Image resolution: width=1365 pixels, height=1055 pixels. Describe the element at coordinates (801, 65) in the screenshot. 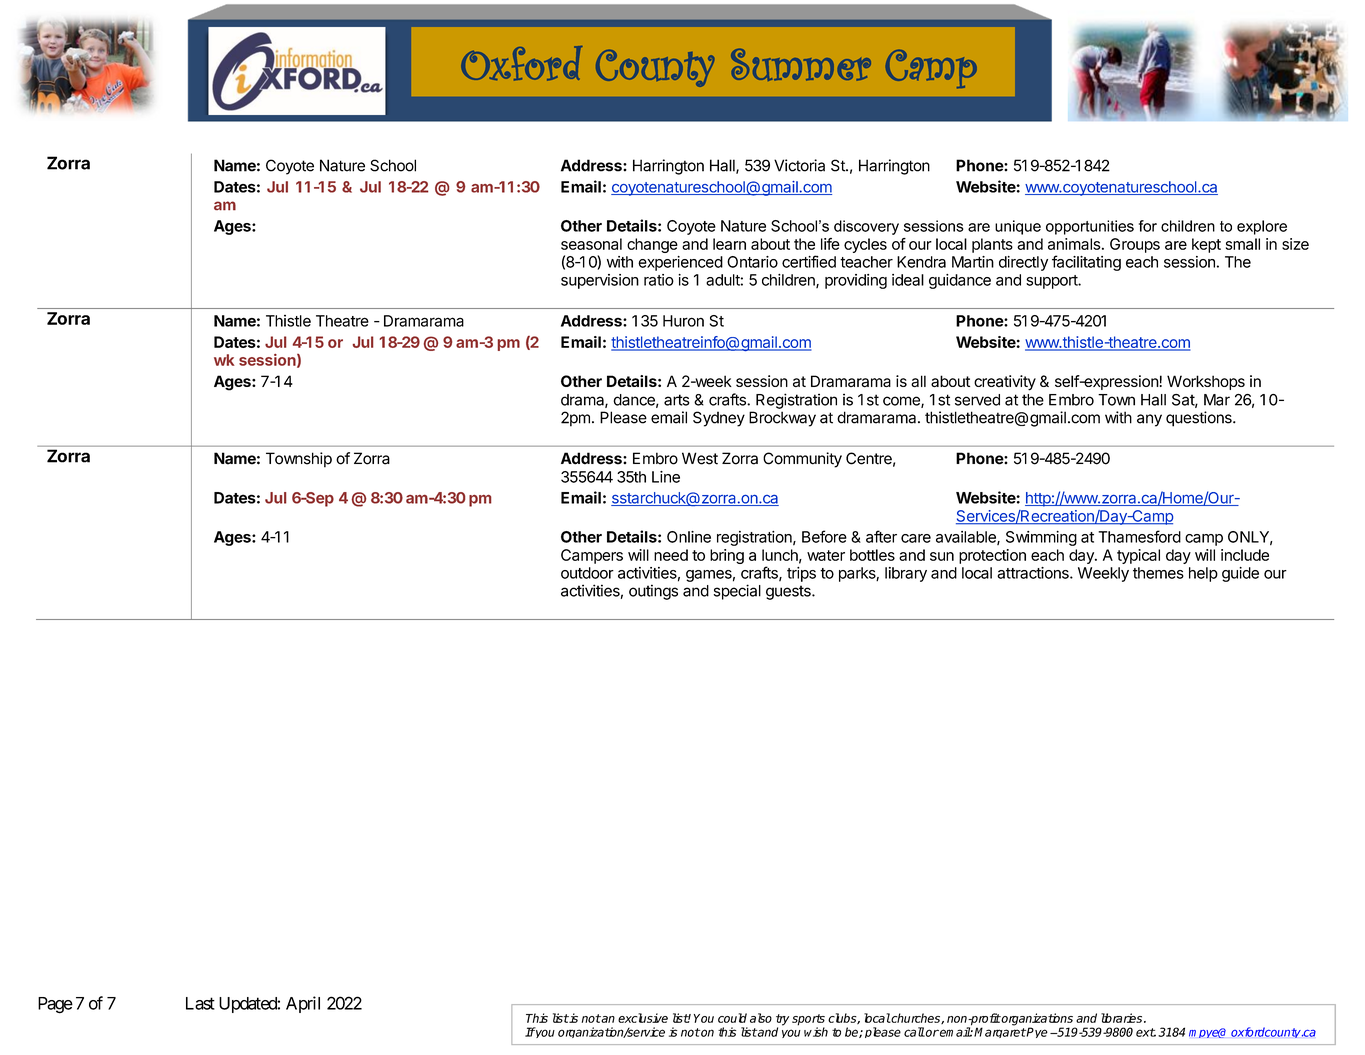

I see `Summer` at that location.
